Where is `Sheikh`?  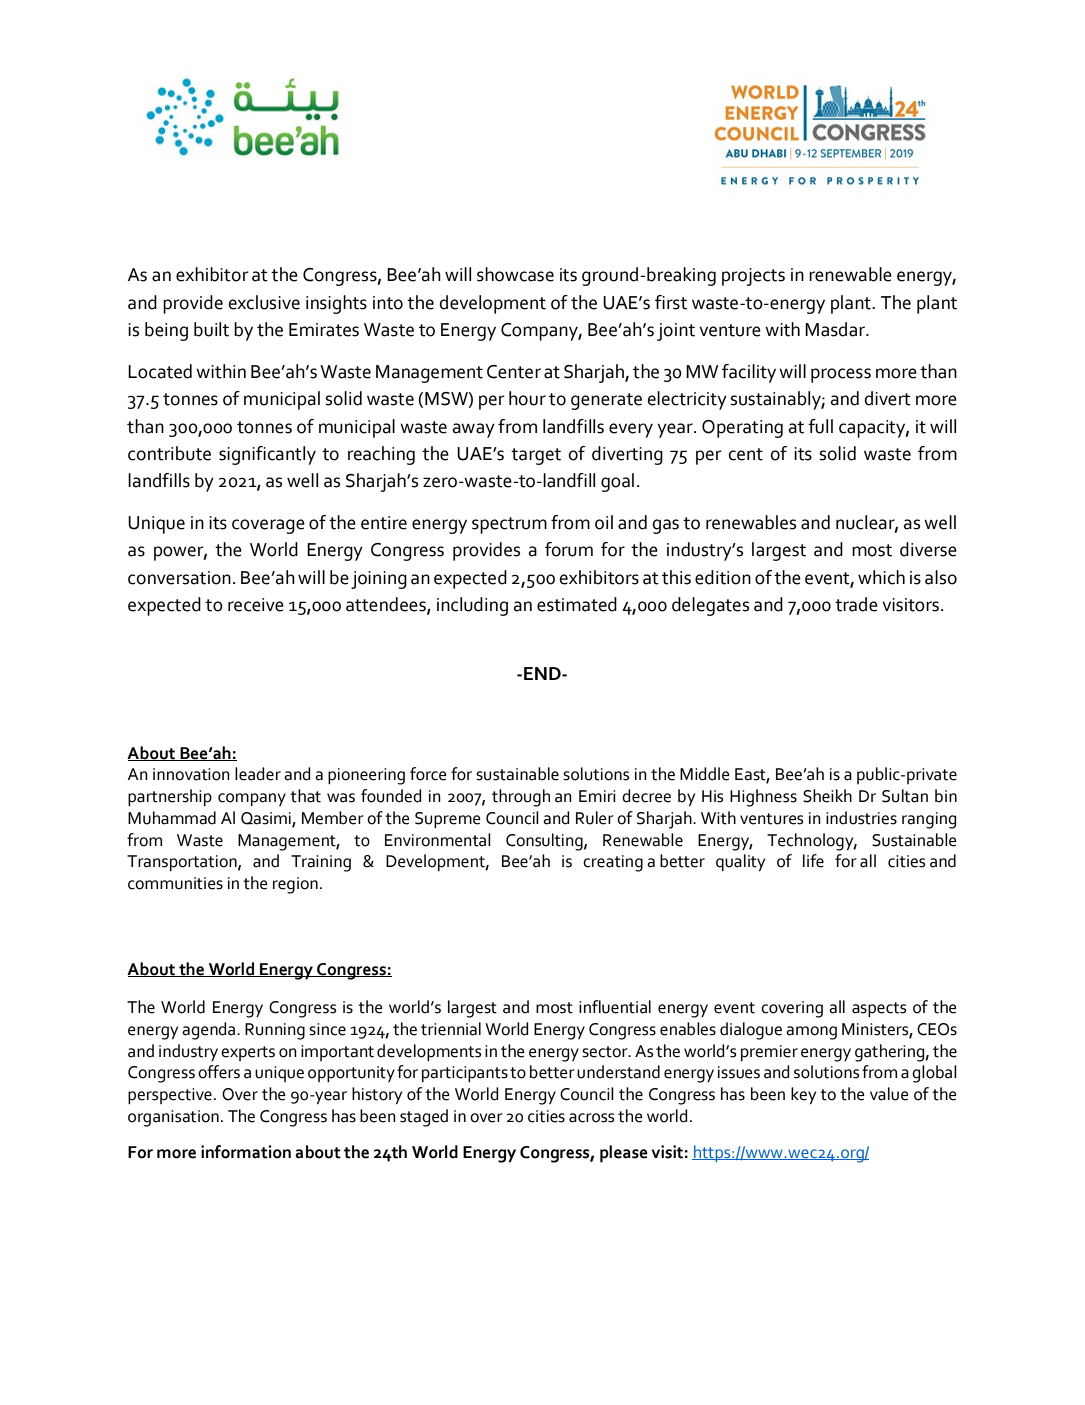
Sheikh is located at coordinates (827, 796).
